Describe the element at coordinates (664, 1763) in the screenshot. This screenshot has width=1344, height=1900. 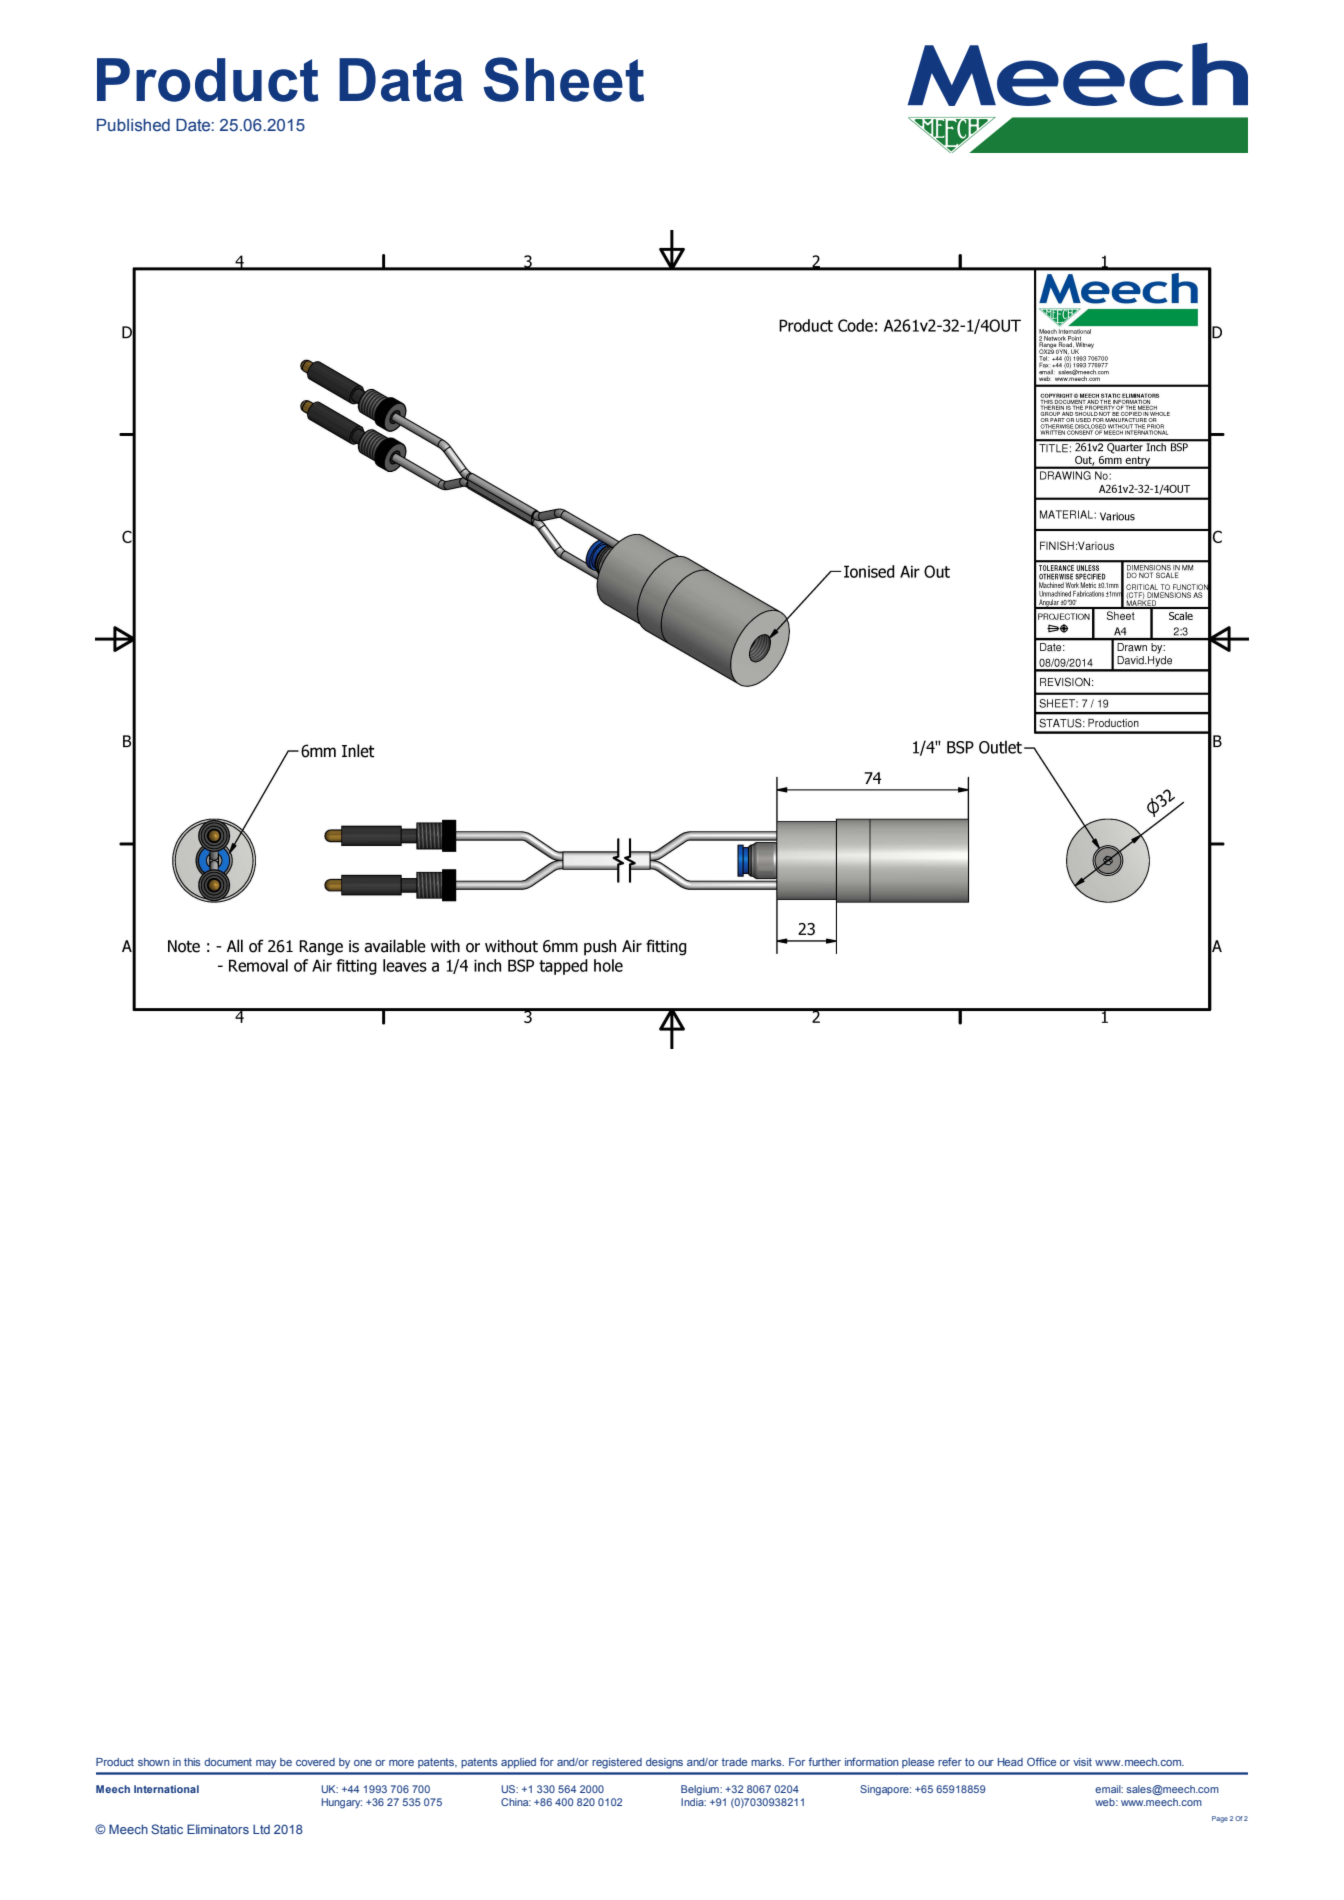
I see `designs` at that location.
